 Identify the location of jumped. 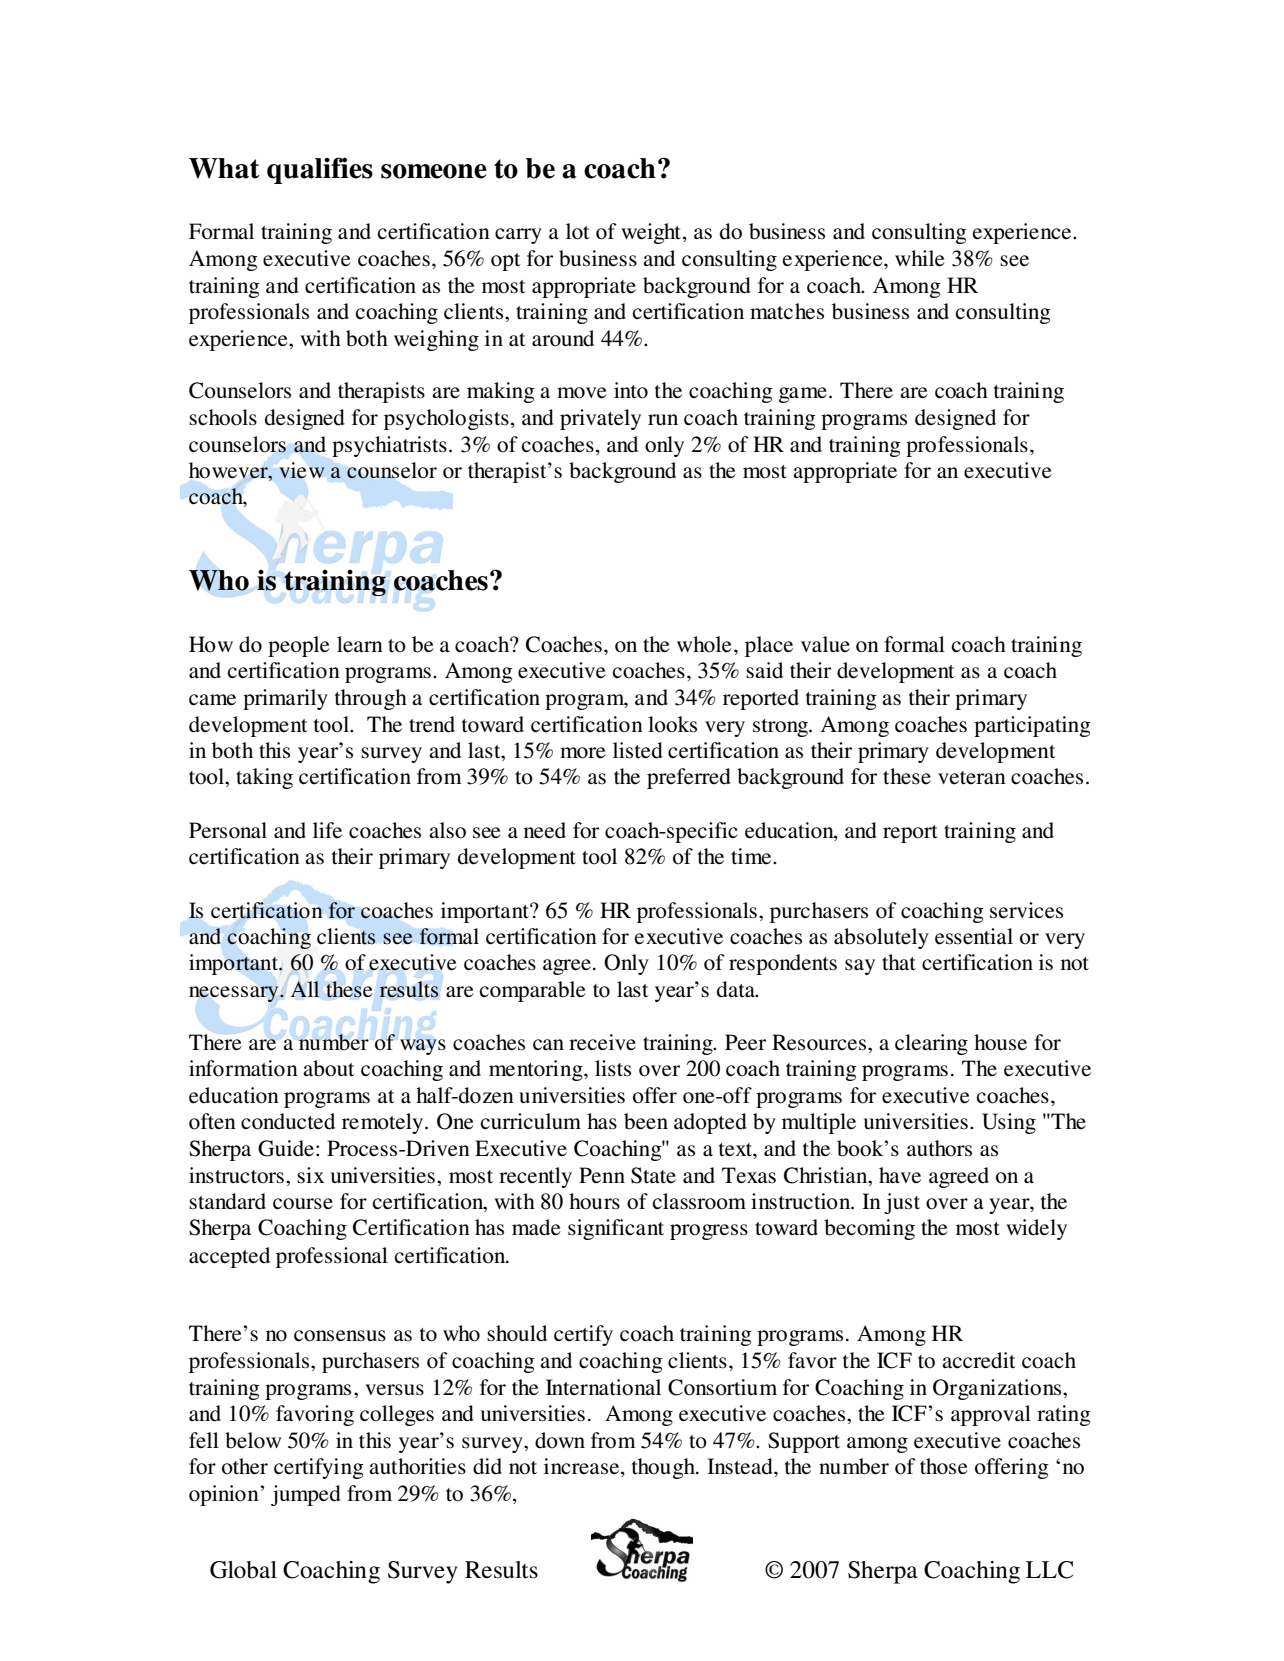
(306, 1495).
